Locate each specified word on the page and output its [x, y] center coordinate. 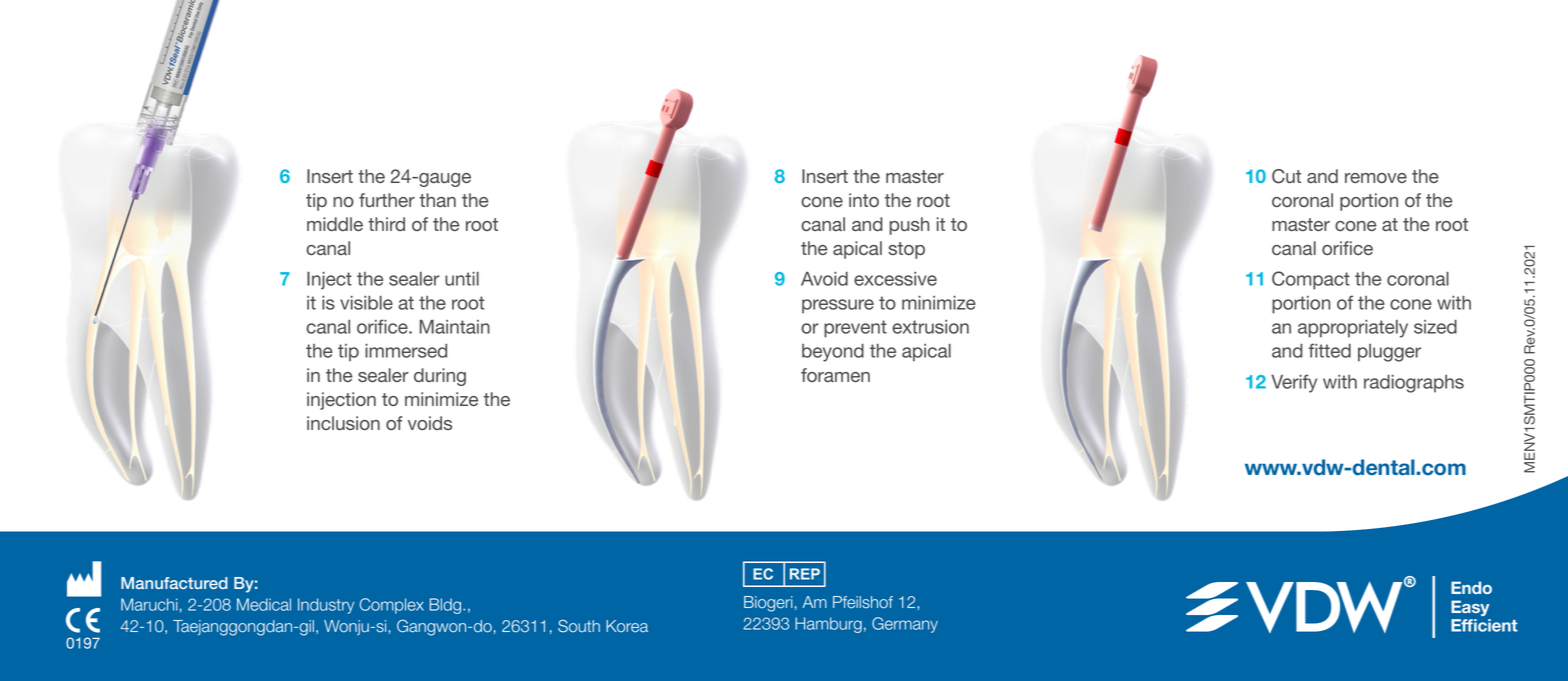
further [387, 200]
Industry [326, 606]
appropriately [1353, 329]
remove [1376, 178]
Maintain [455, 327]
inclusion [343, 423]
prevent [855, 329]
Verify [1294, 383]
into [864, 200]
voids [430, 423]
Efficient [1484, 625]
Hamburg [828, 625]
